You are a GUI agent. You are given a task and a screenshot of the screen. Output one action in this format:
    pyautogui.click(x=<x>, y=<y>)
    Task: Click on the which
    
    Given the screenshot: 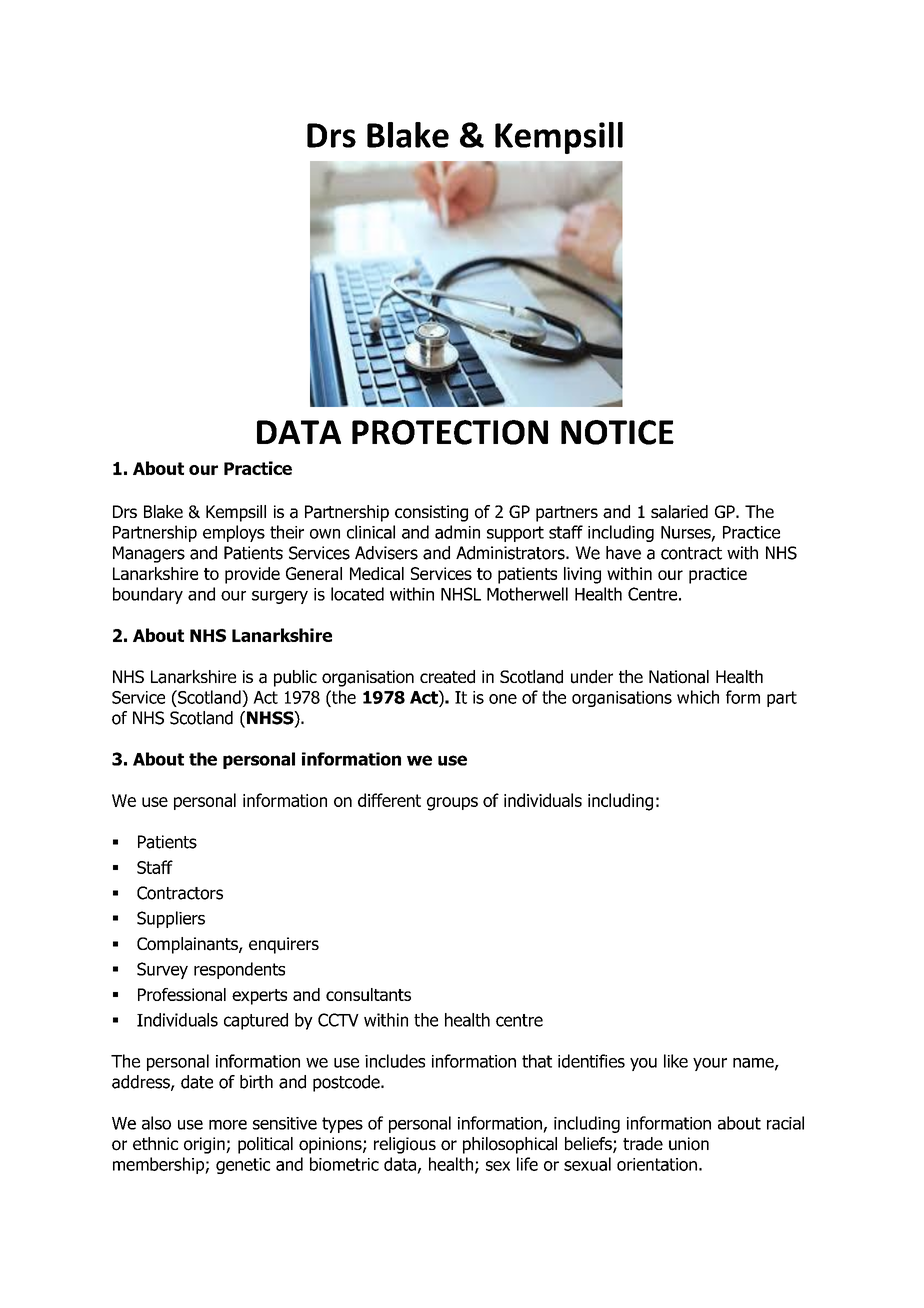 What is the action you would take?
    pyautogui.click(x=698, y=697)
